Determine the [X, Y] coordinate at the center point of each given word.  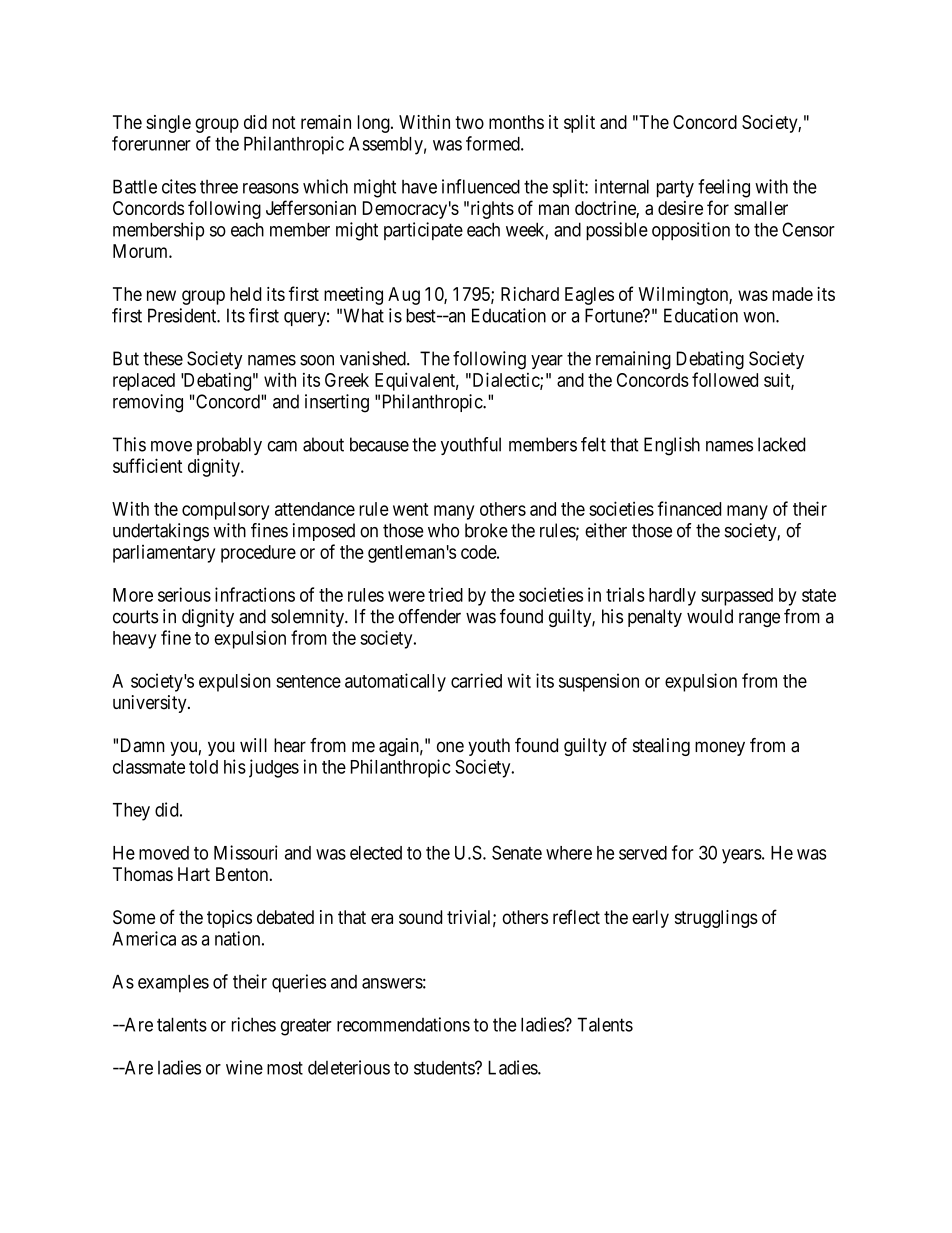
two [469, 122]
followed [725, 379]
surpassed [737, 597]
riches [254, 1024]
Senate [517, 852]
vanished [374, 358]
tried [445, 594]
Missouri [246, 852]
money [720, 748]
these [163, 358]
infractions [255, 594]
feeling [724, 188]
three [219, 187]
